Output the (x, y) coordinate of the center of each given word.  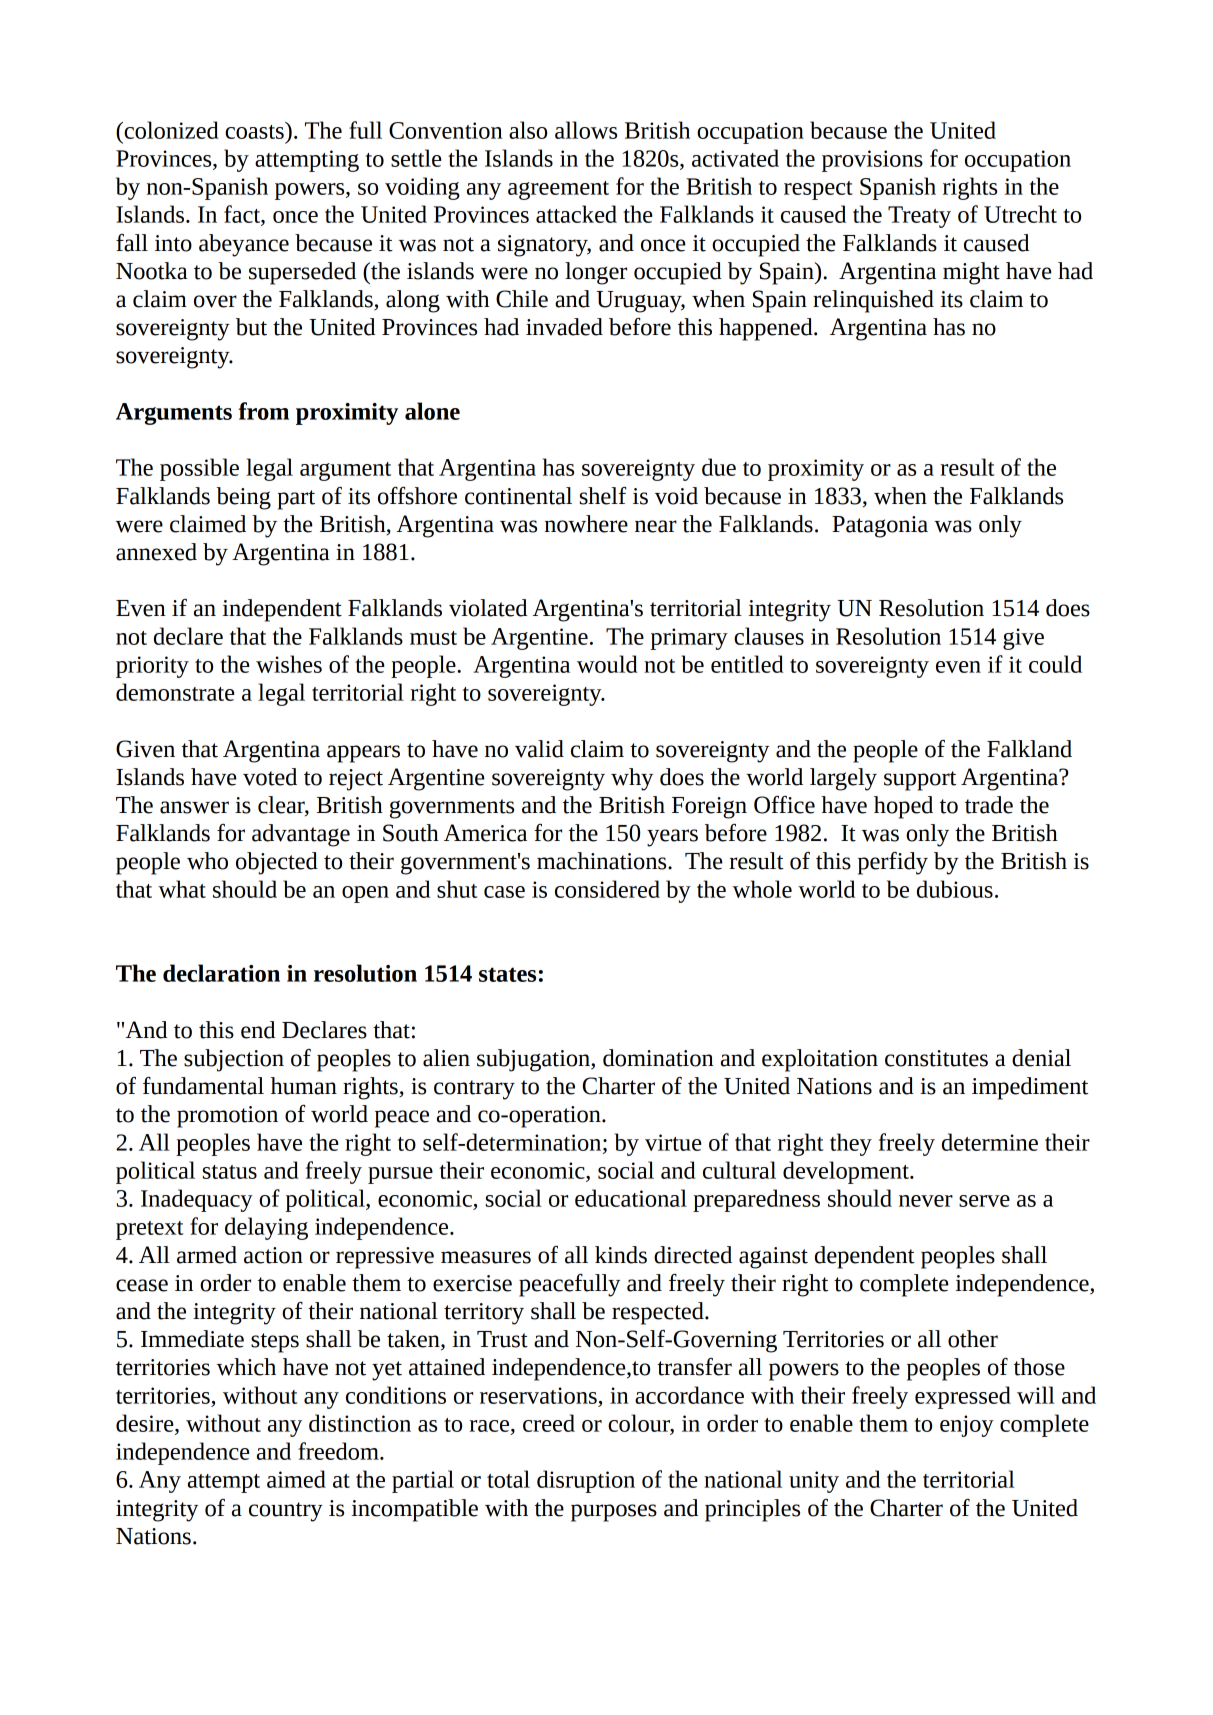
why (632, 779)
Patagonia (880, 527)
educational (631, 1198)
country (286, 1512)
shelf (603, 496)
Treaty (919, 217)
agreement (558, 190)
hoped (903, 807)
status (230, 1172)
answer (194, 807)
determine (990, 1142)
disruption (586, 1481)
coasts (255, 130)
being (243, 498)
